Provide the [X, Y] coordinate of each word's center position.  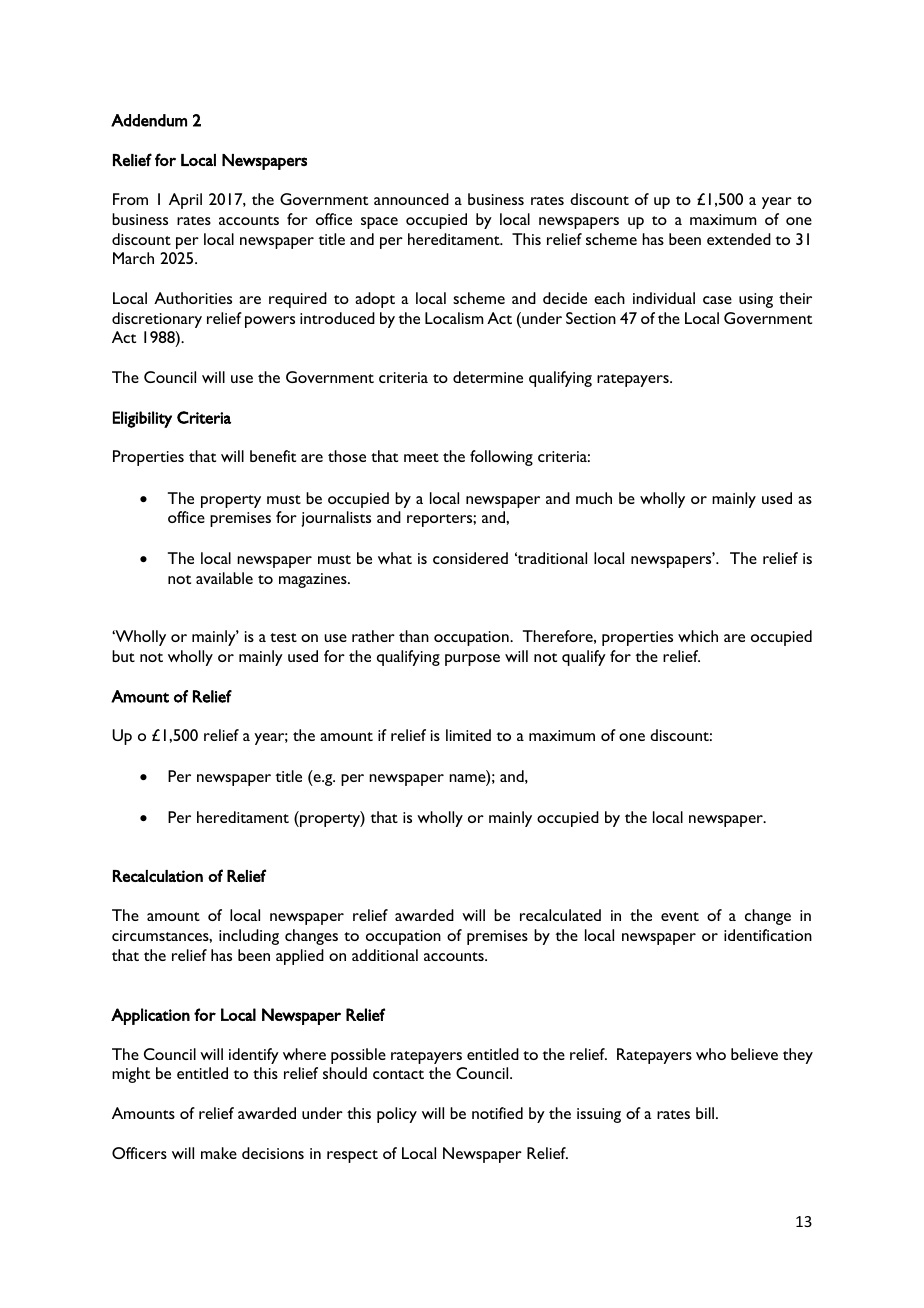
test [283, 637]
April [185, 201]
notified [497, 1113]
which [698, 636]
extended [739, 239]
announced [411, 199]
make [219, 1153]
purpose [472, 660]
